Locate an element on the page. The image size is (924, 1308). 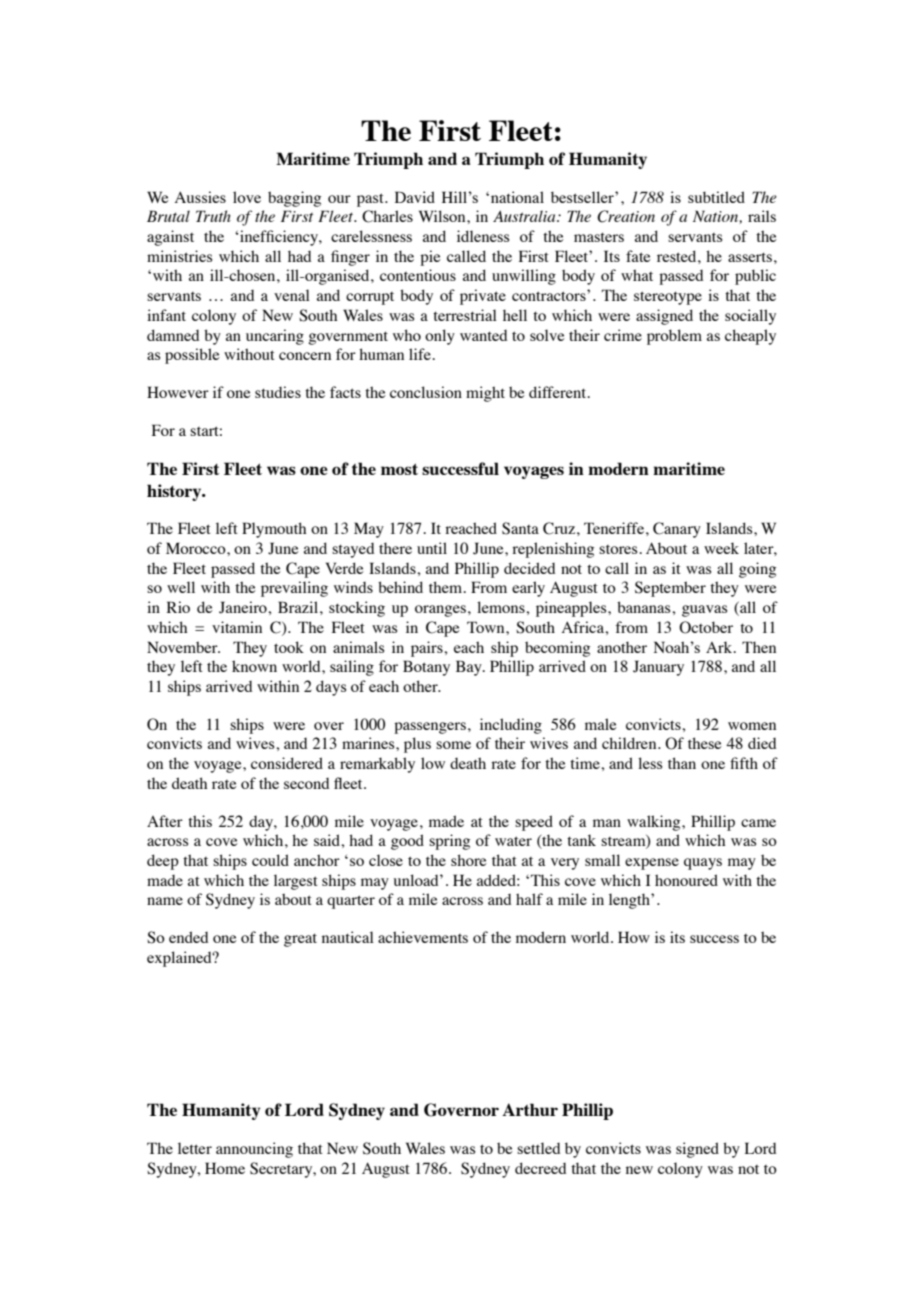
January is located at coordinates (658, 668).
